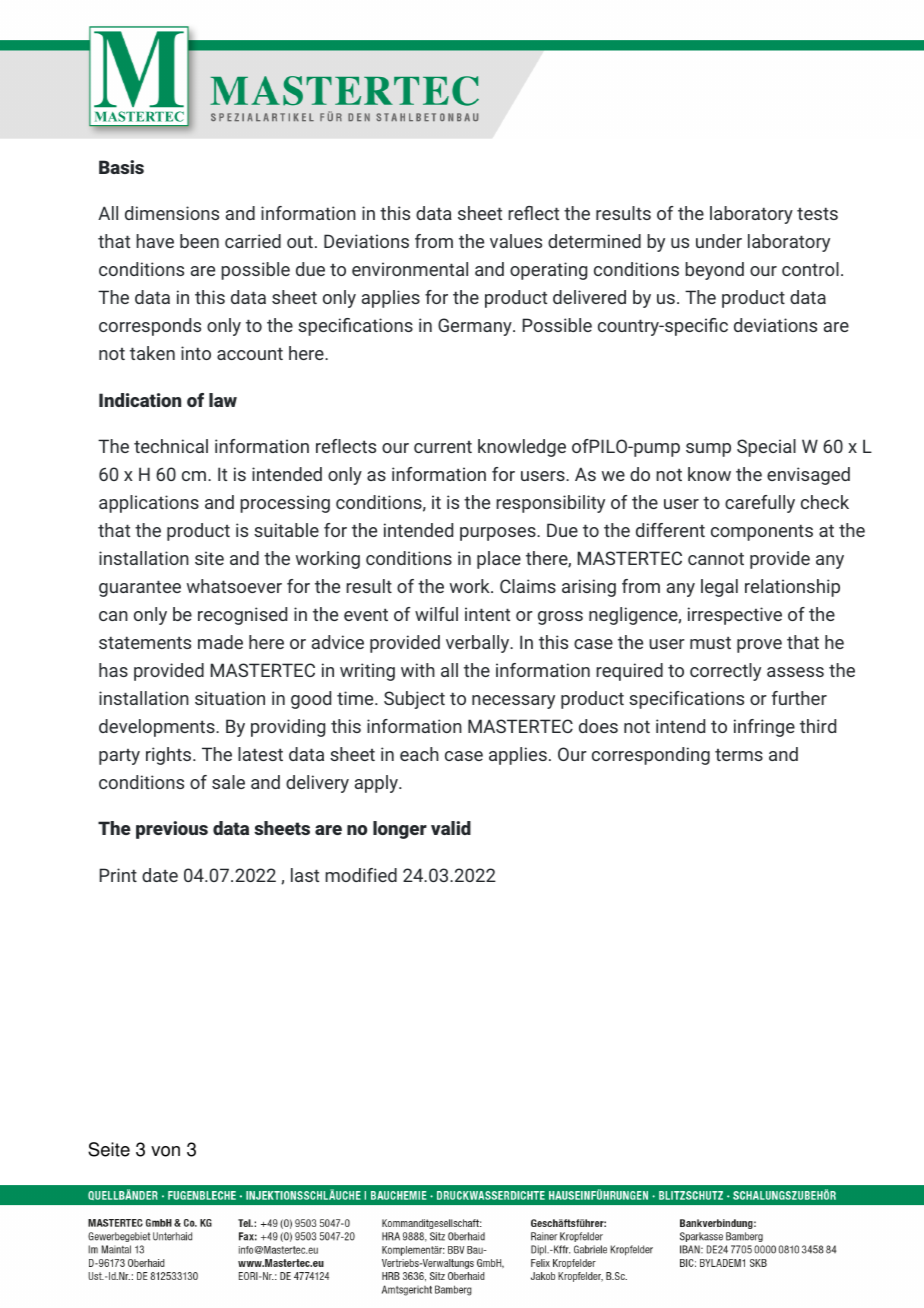 The image size is (924, 1308). I want to click on current, so click(443, 447).
